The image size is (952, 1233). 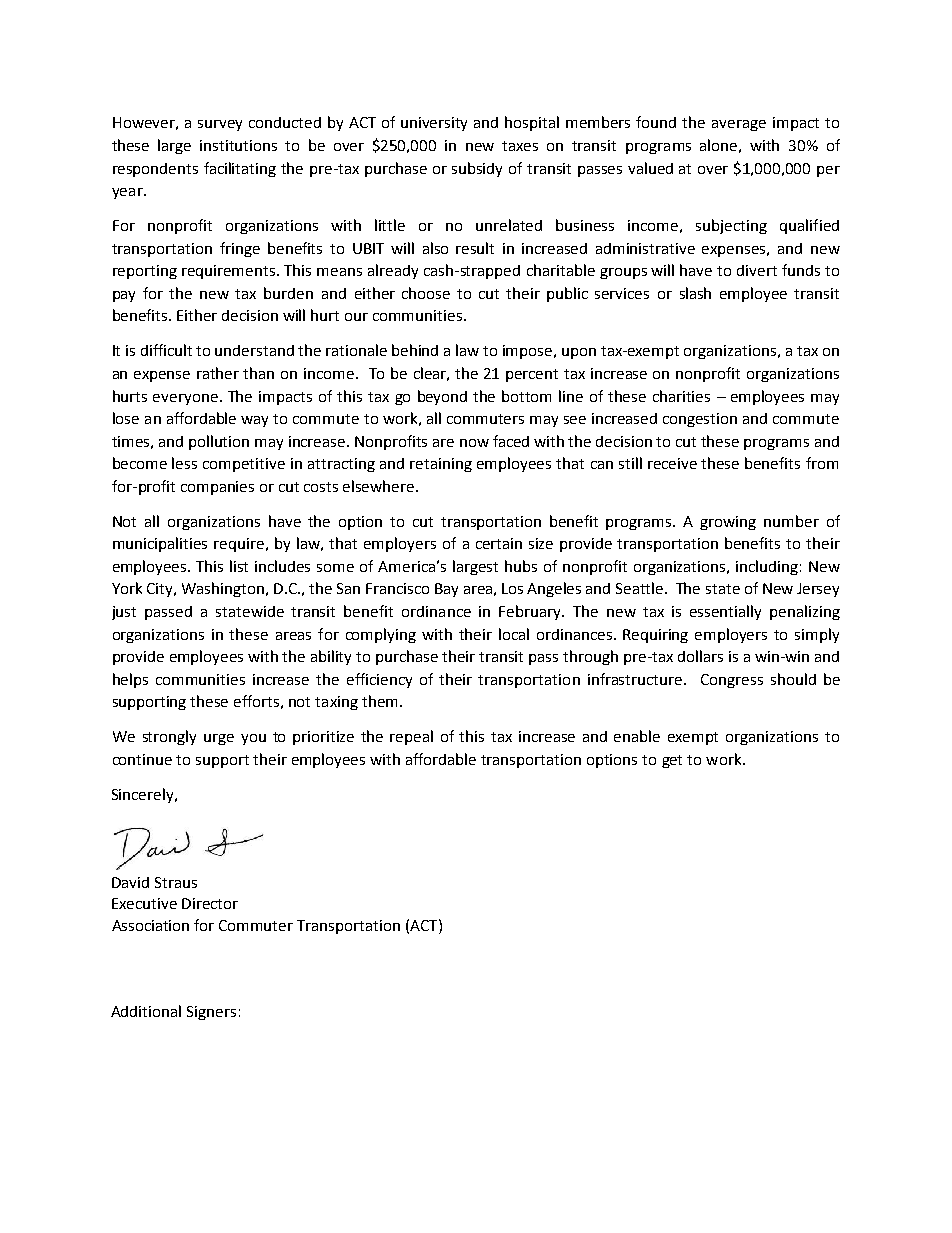 I want to click on list, so click(x=239, y=566).
